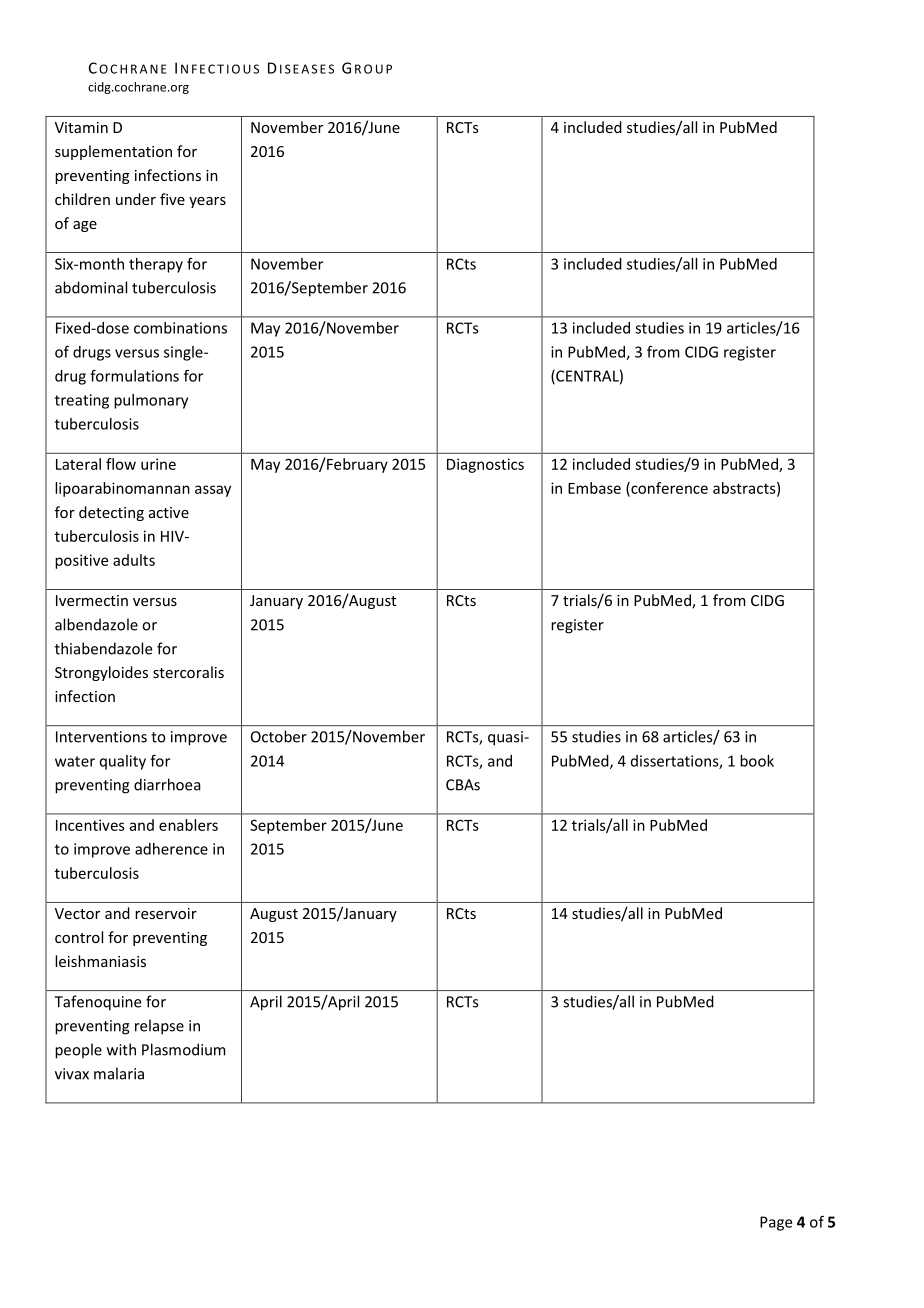  What do you see at coordinates (171, 849) in the document?
I see `adherence` at bounding box center [171, 849].
